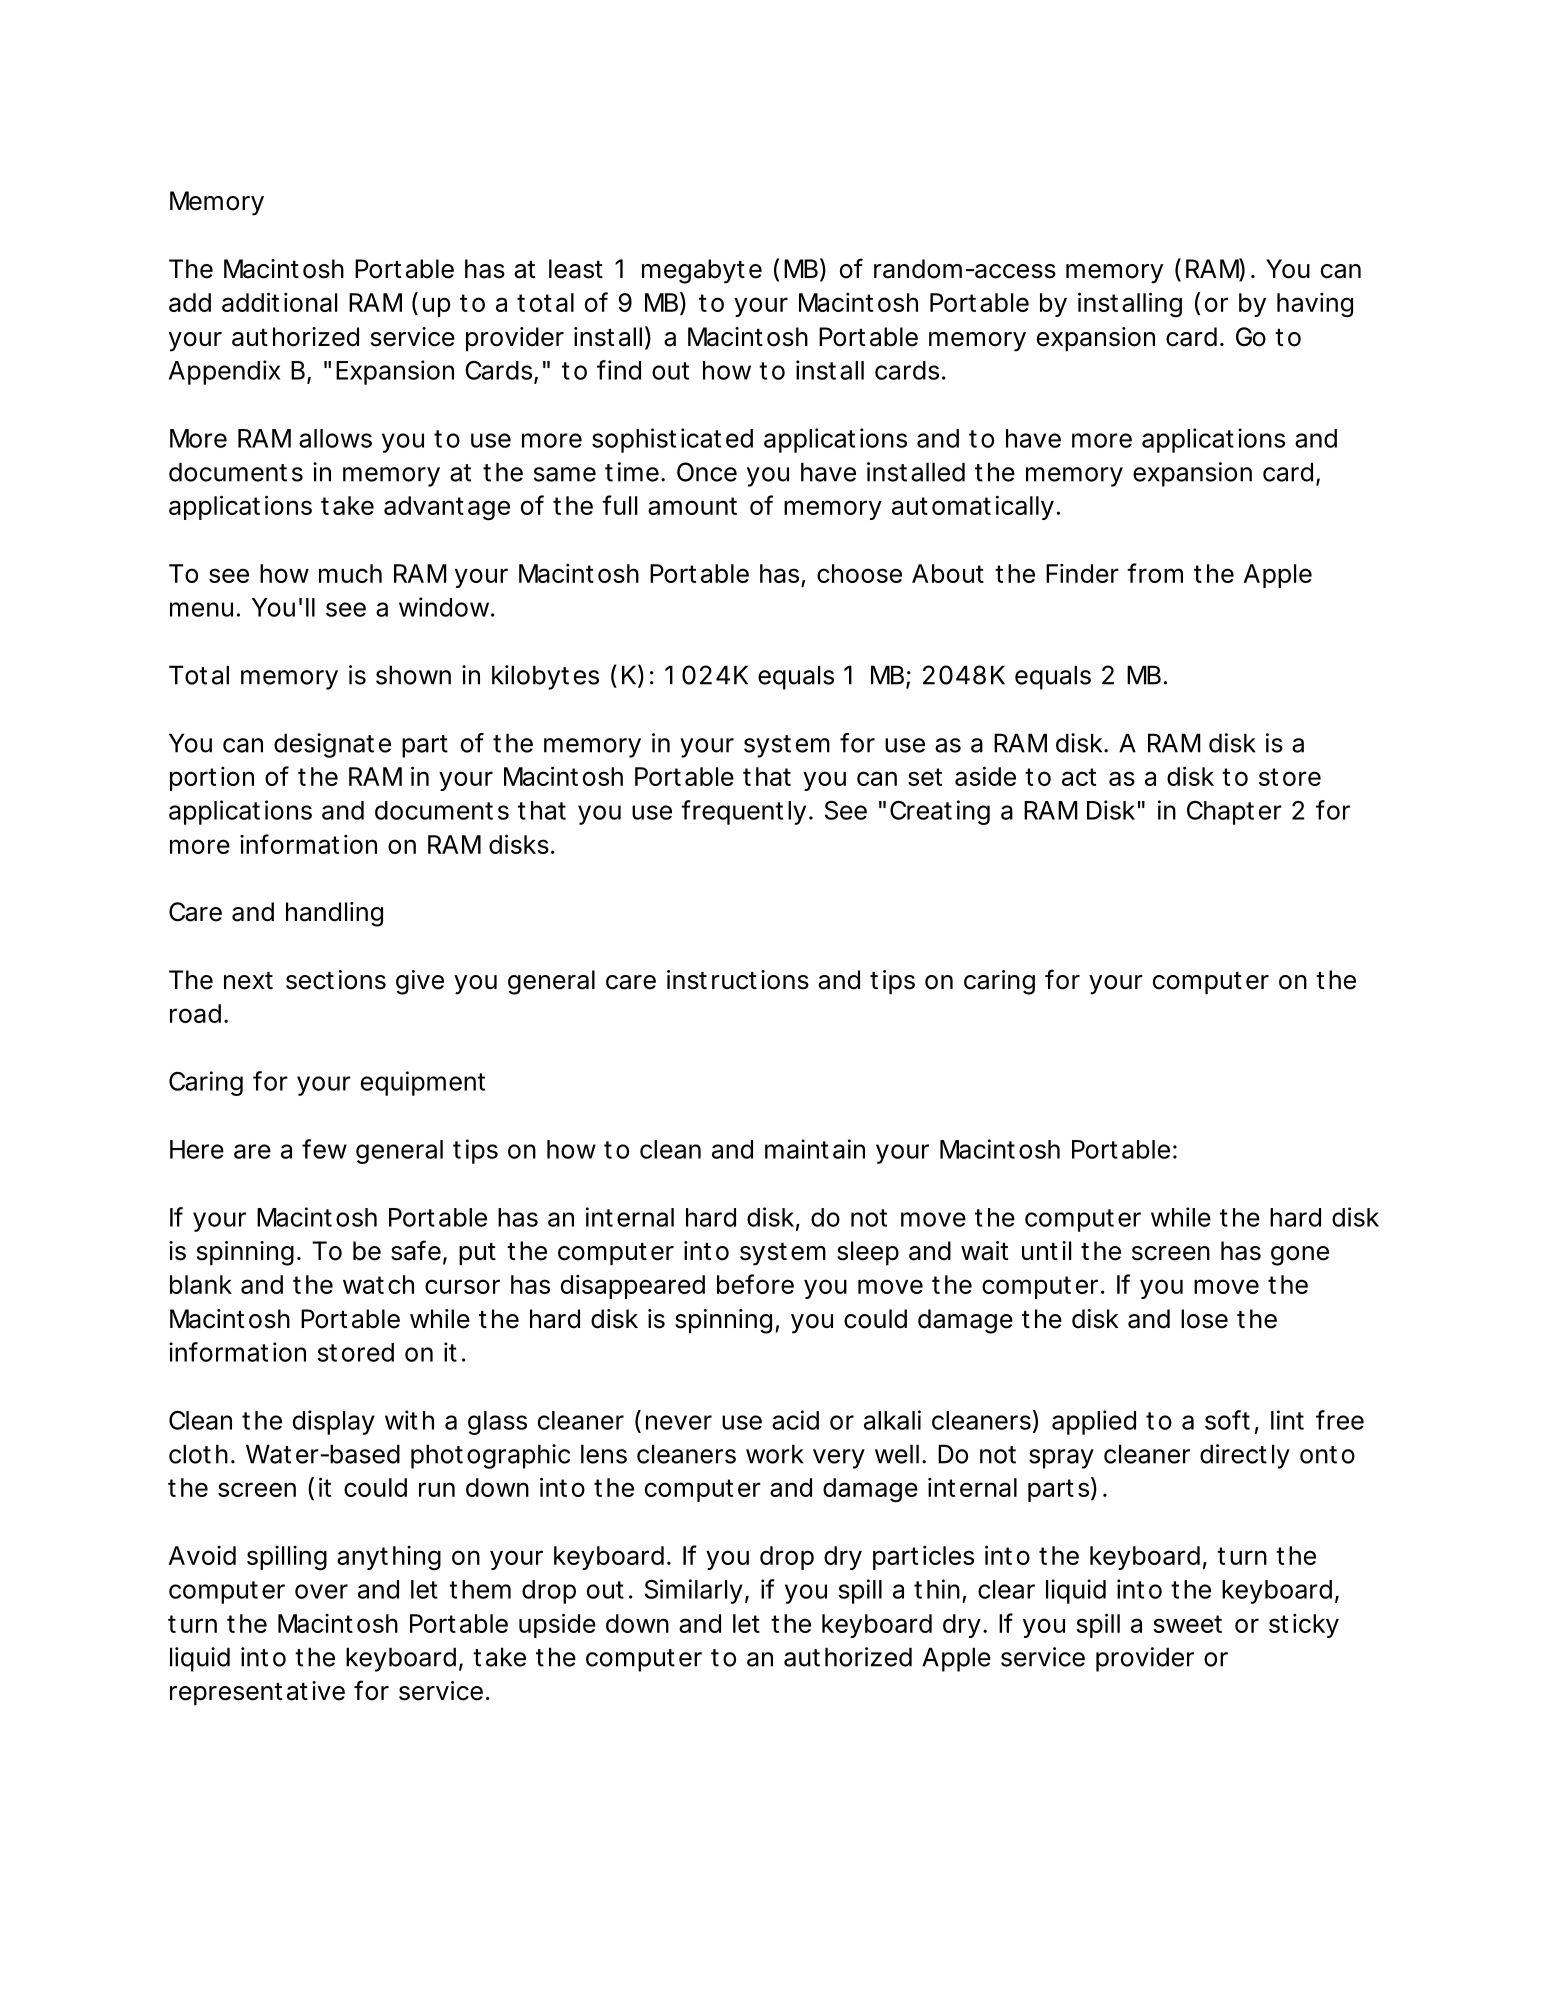  I want to click on Similarly, so click(694, 1591).
